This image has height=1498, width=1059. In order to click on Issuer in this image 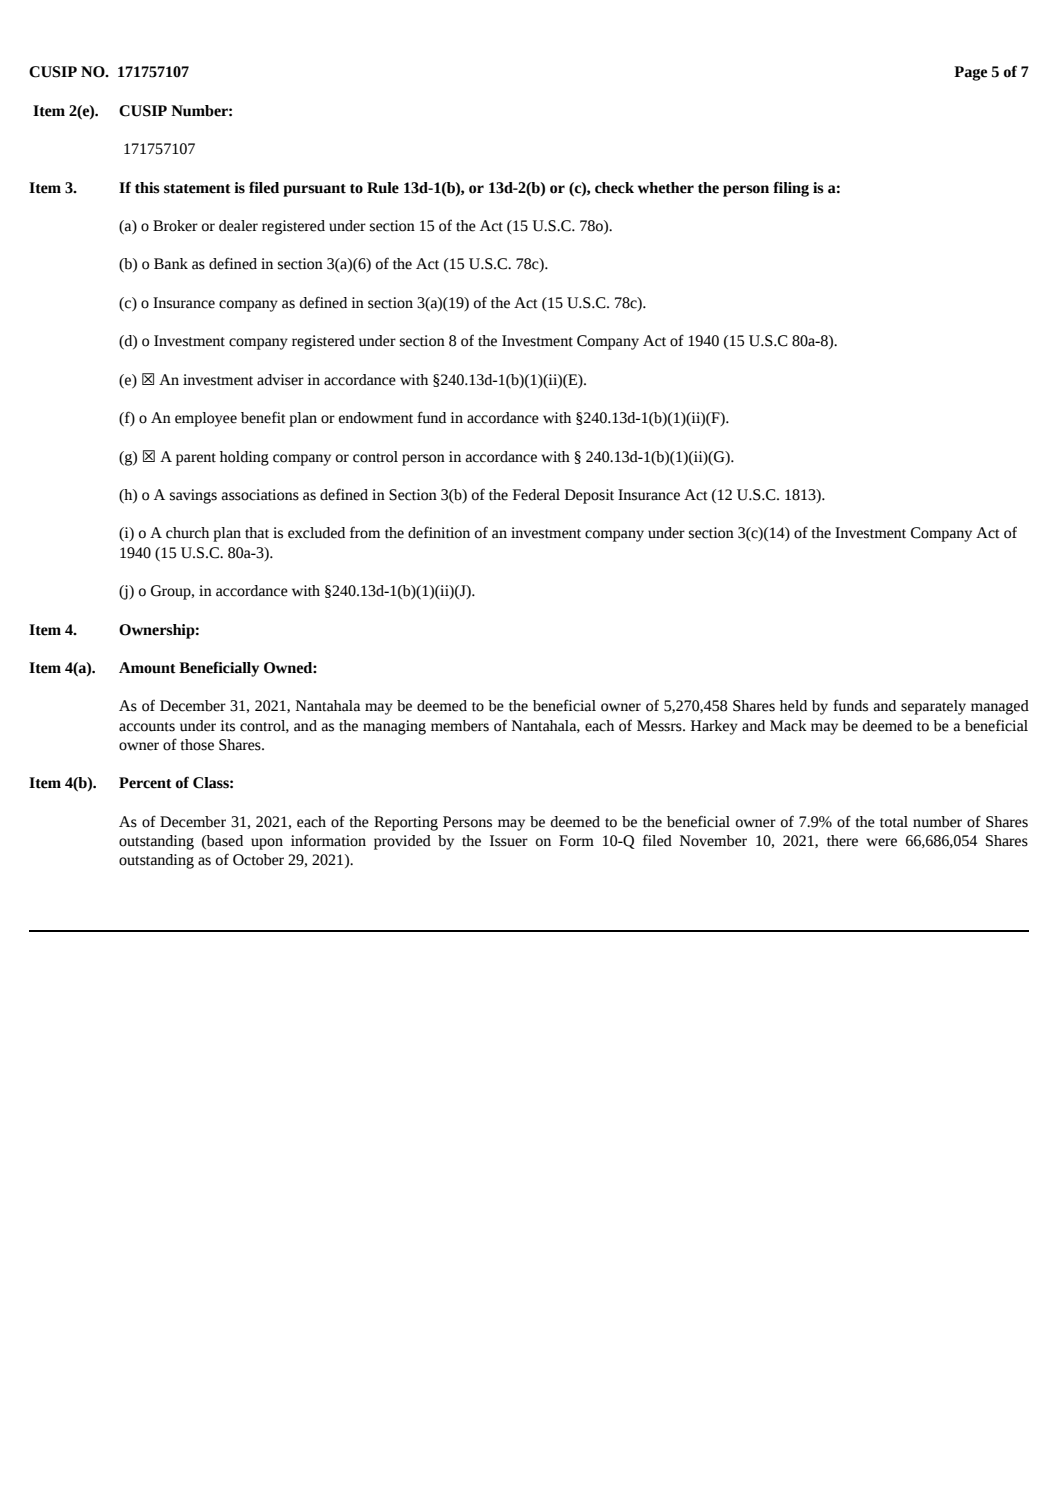, I will do `click(509, 841)`.
